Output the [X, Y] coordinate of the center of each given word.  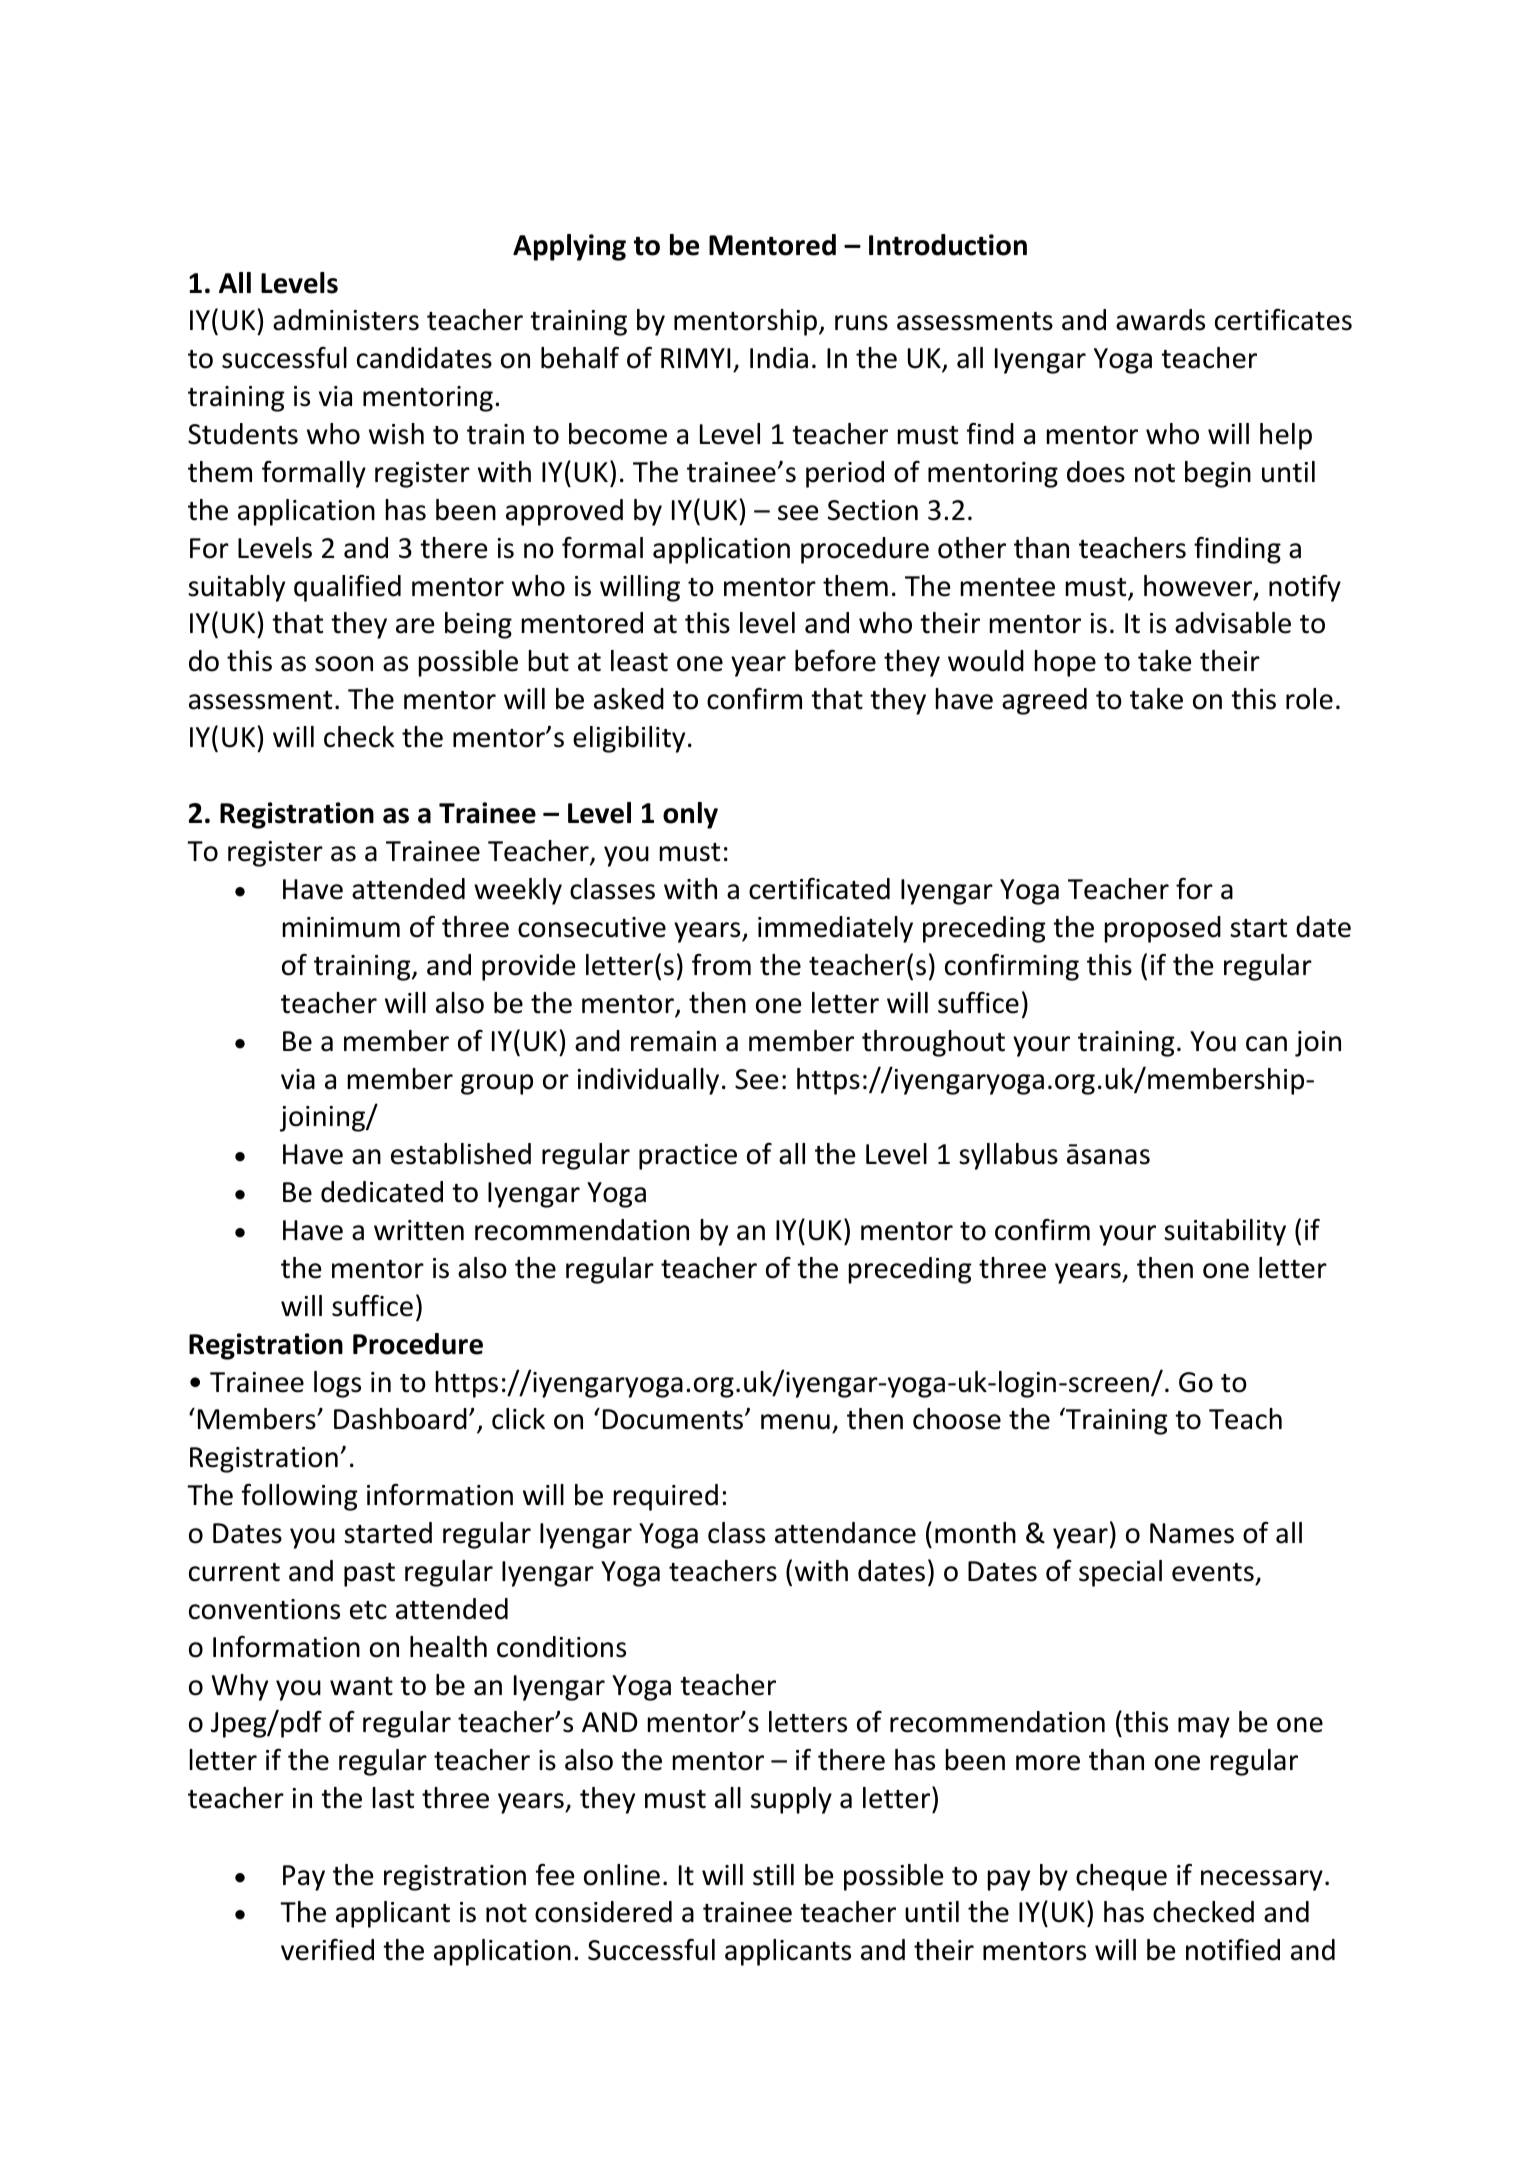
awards [1160, 320]
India [779, 358]
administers [346, 320]
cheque [1121, 1877]
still [773, 1875]
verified [327, 1949]
